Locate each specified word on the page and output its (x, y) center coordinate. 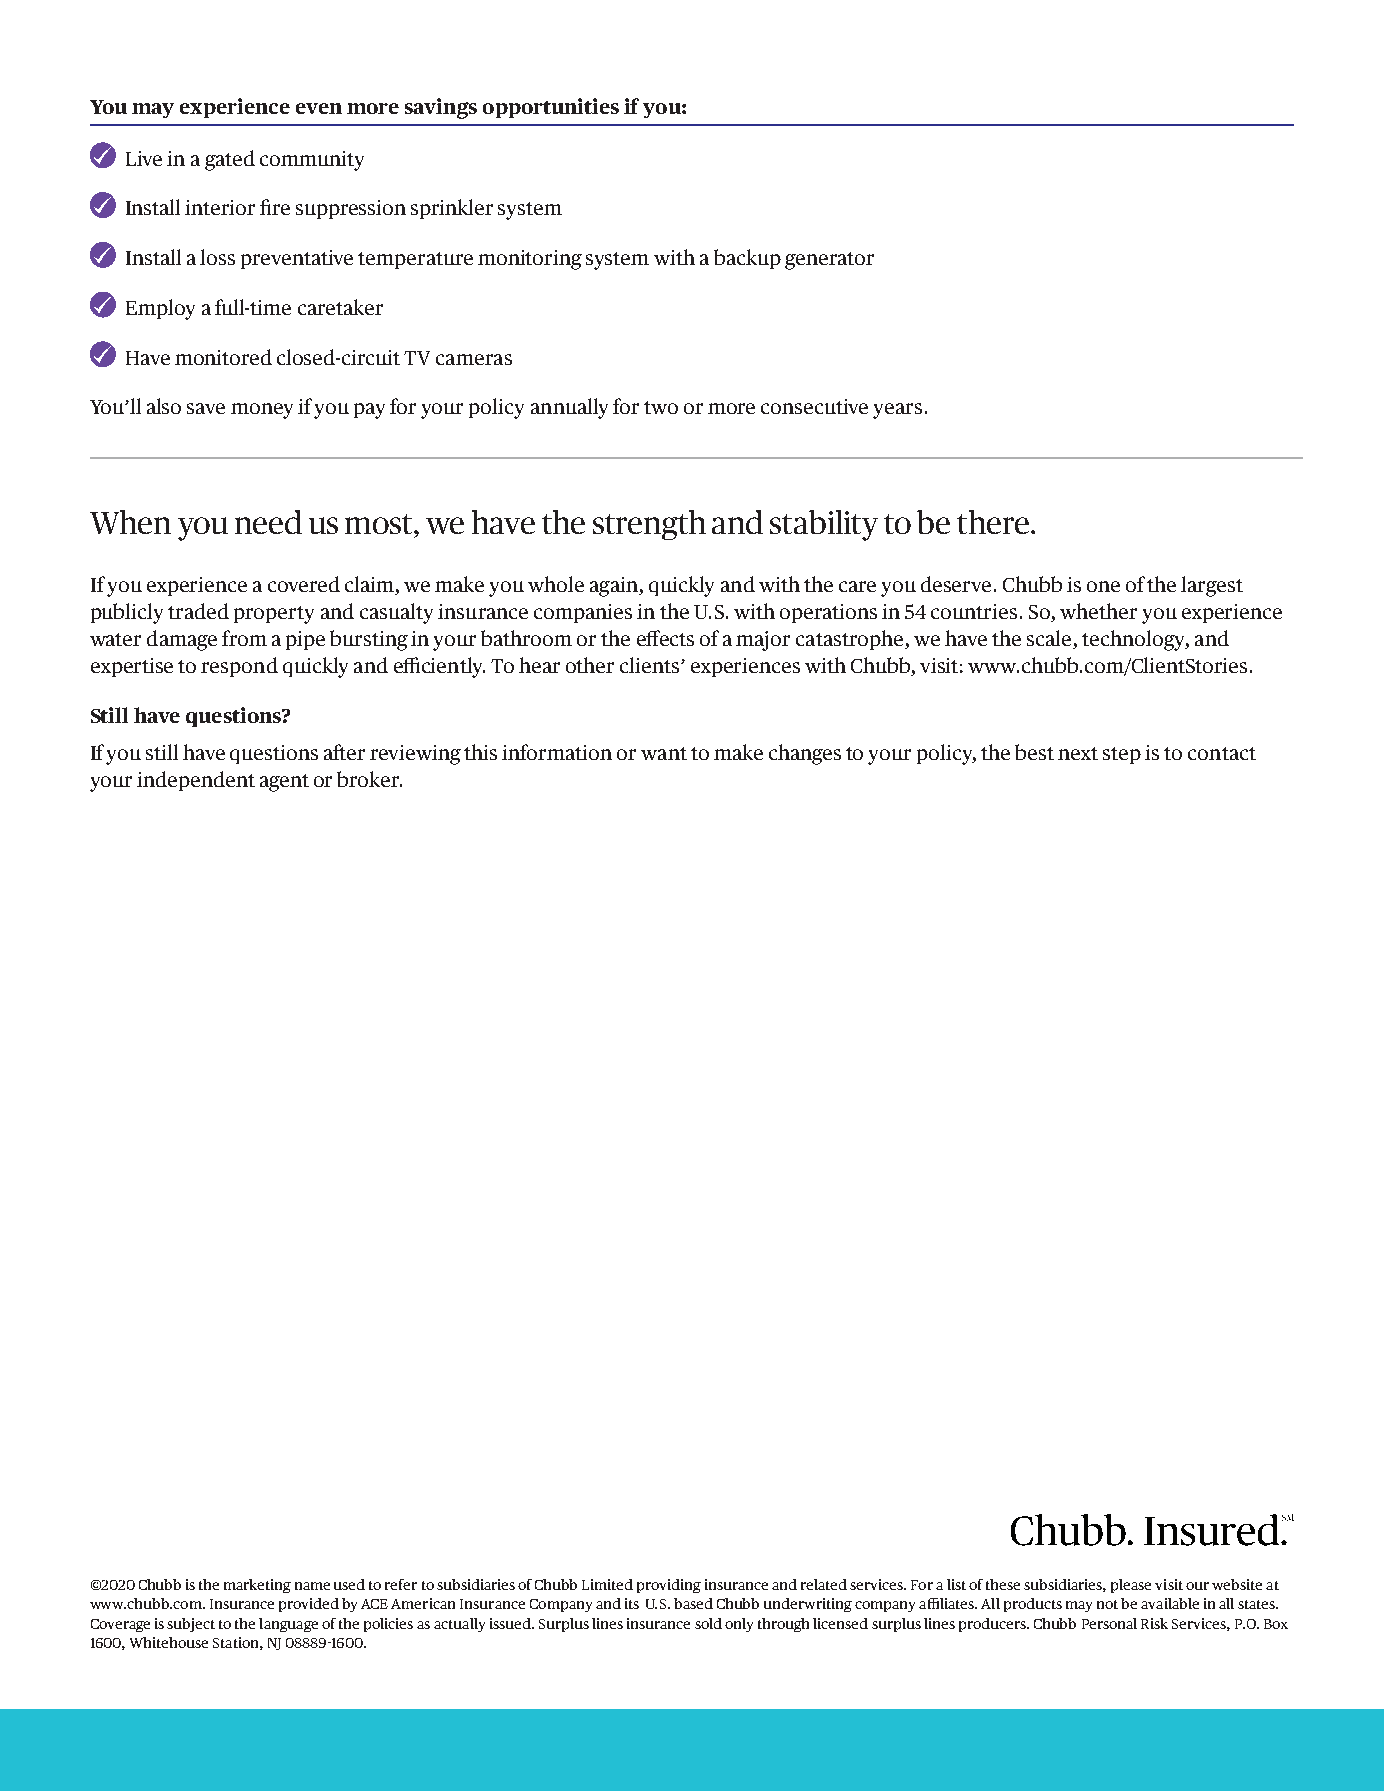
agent (284, 783)
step (1122, 755)
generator (829, 261)
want (664, 753)
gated (230, 160)
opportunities (551, 108)
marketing (257, 1586)
